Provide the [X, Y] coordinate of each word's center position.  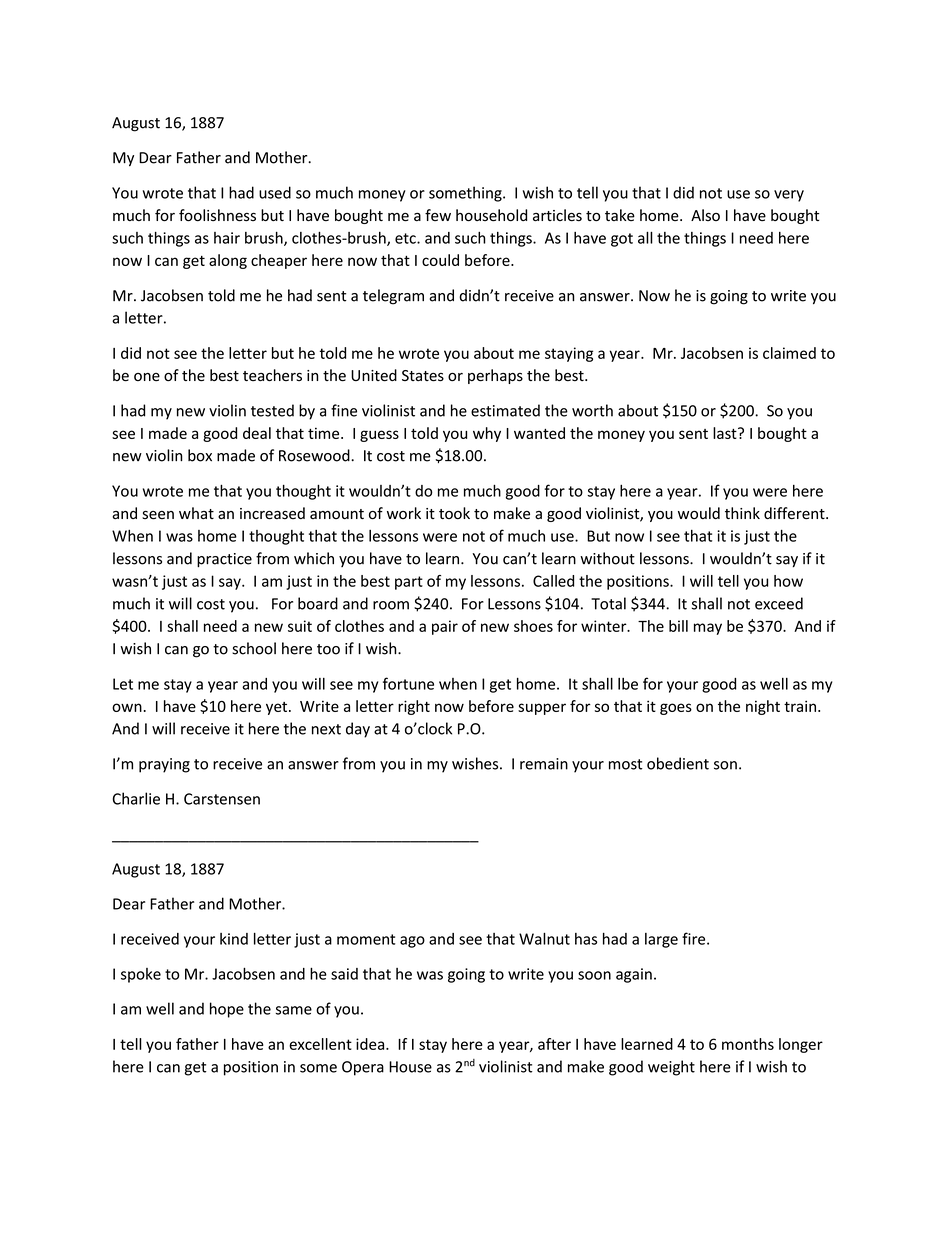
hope [227, 1010]
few [438, 215]
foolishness [217, 215]
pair [445, 627]
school [254, 648]
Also [705, 215]
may [708, 629]
